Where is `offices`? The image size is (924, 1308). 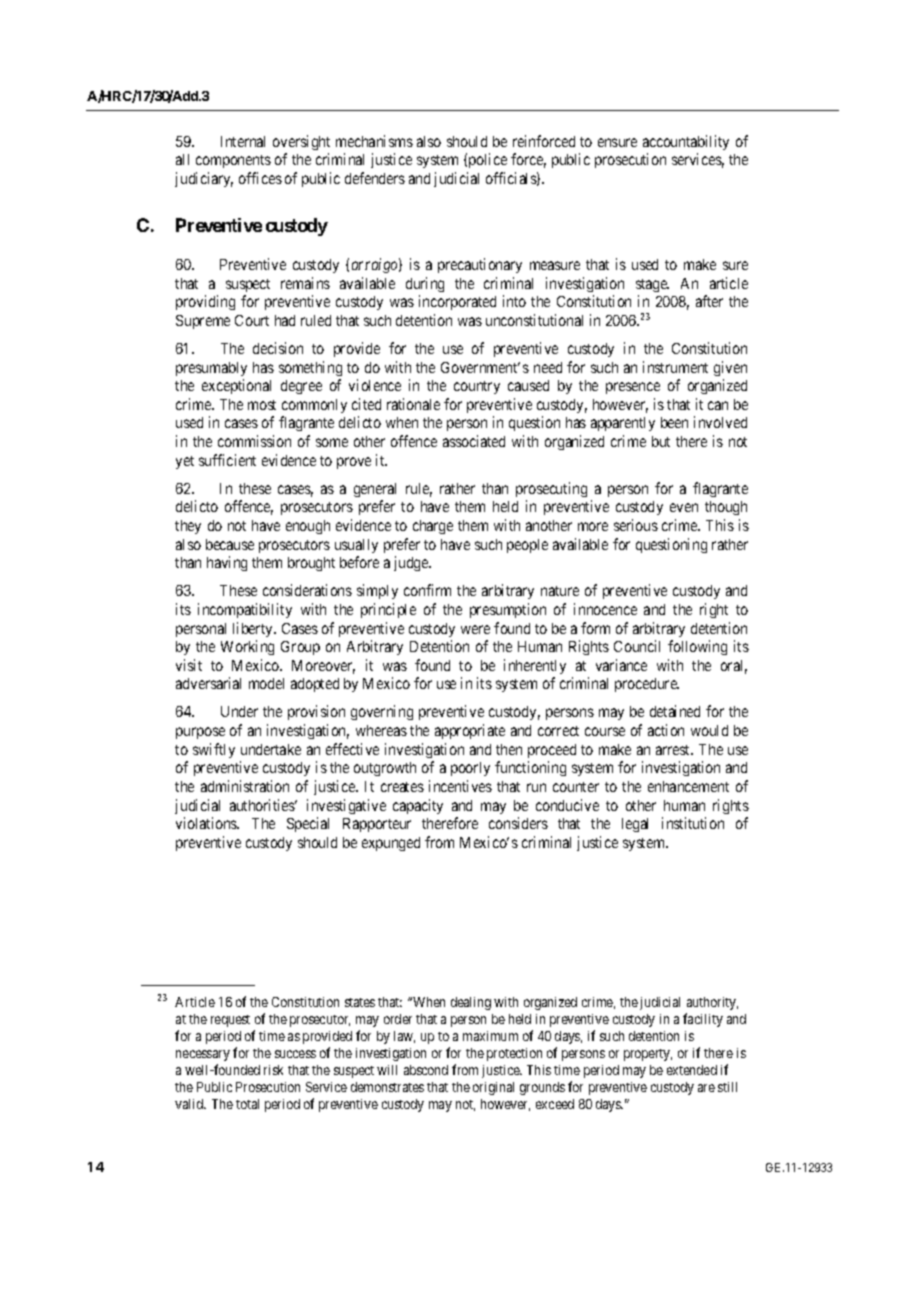 offices is located at coordinates (260, 178).
